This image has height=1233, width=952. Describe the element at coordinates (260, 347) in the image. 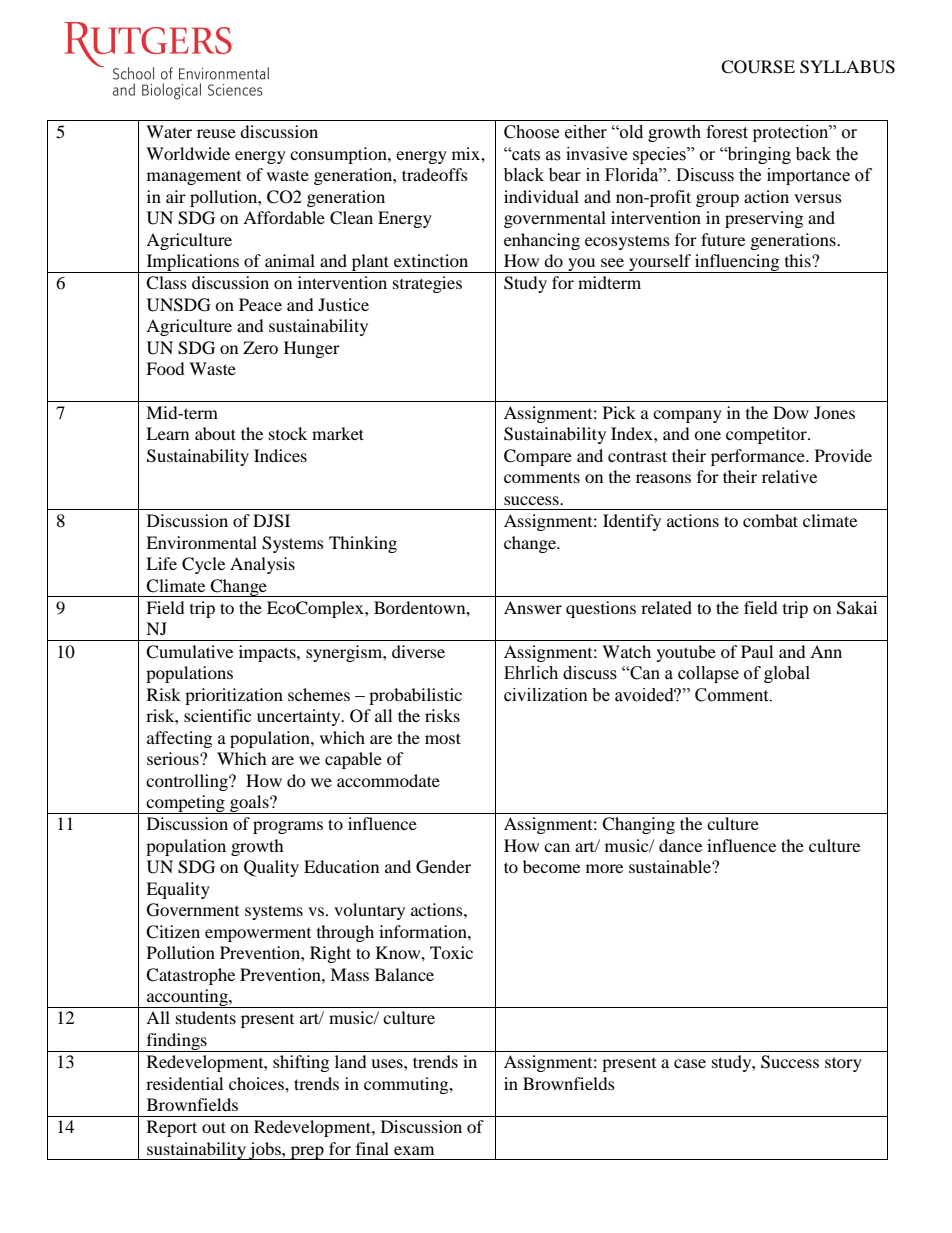

I see `Zero` at that location.
